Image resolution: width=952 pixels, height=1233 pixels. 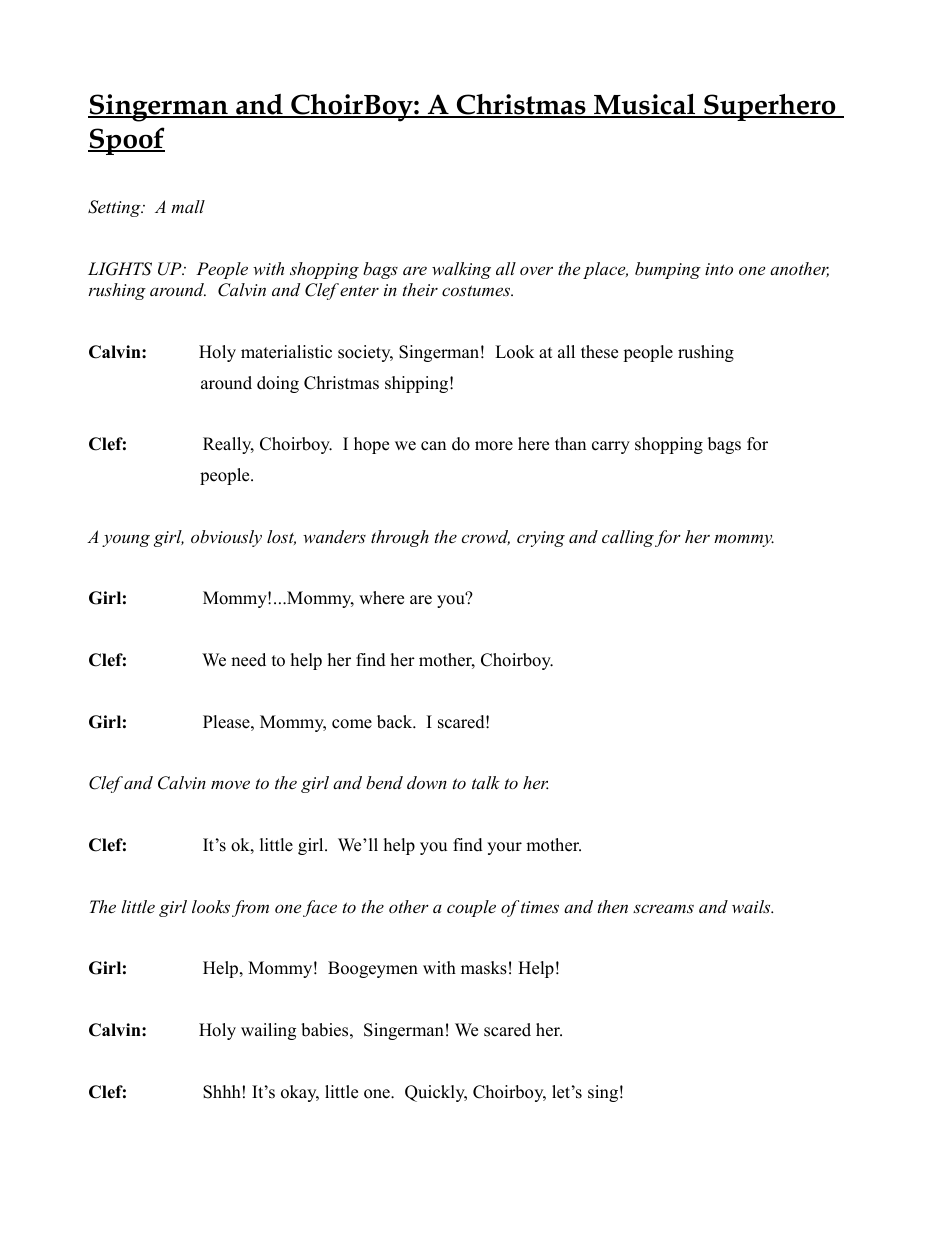 What do you see at coordinates (222, 1092) in the page?
I see `Shhh` at bounding box center [222, 1092].
